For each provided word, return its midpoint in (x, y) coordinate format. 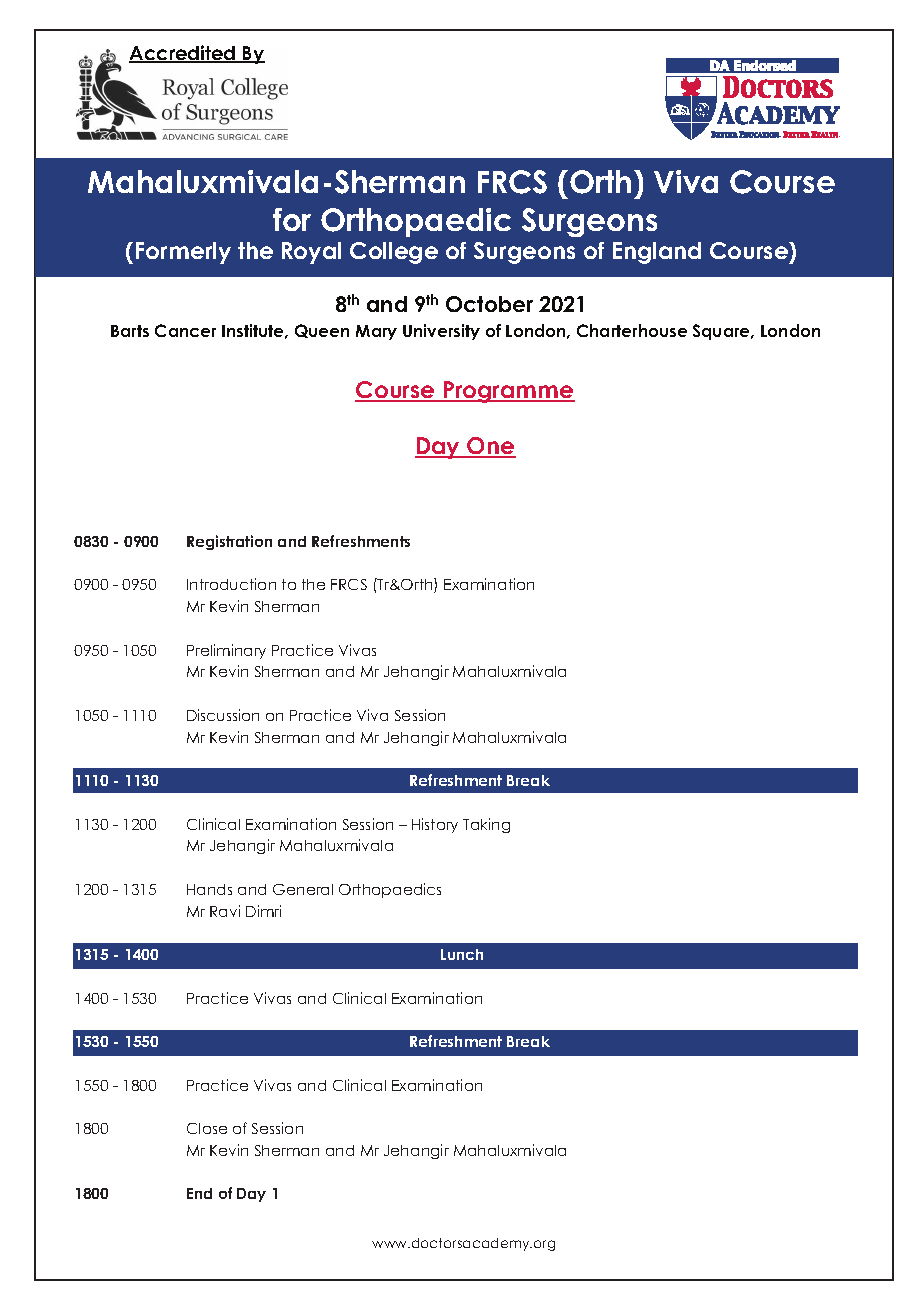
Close (207, 1128)
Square (723, 332)
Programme (508, 392)
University (441, 332)
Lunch (462, 954)
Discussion (223, 715)
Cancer (185, 330)
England (657, 253)
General (303, 889)
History (435, 825)
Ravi (225, 911)
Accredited (183, 54)
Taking (486, 825)
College (394, 253)
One (490, 447)
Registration (229, 542)
